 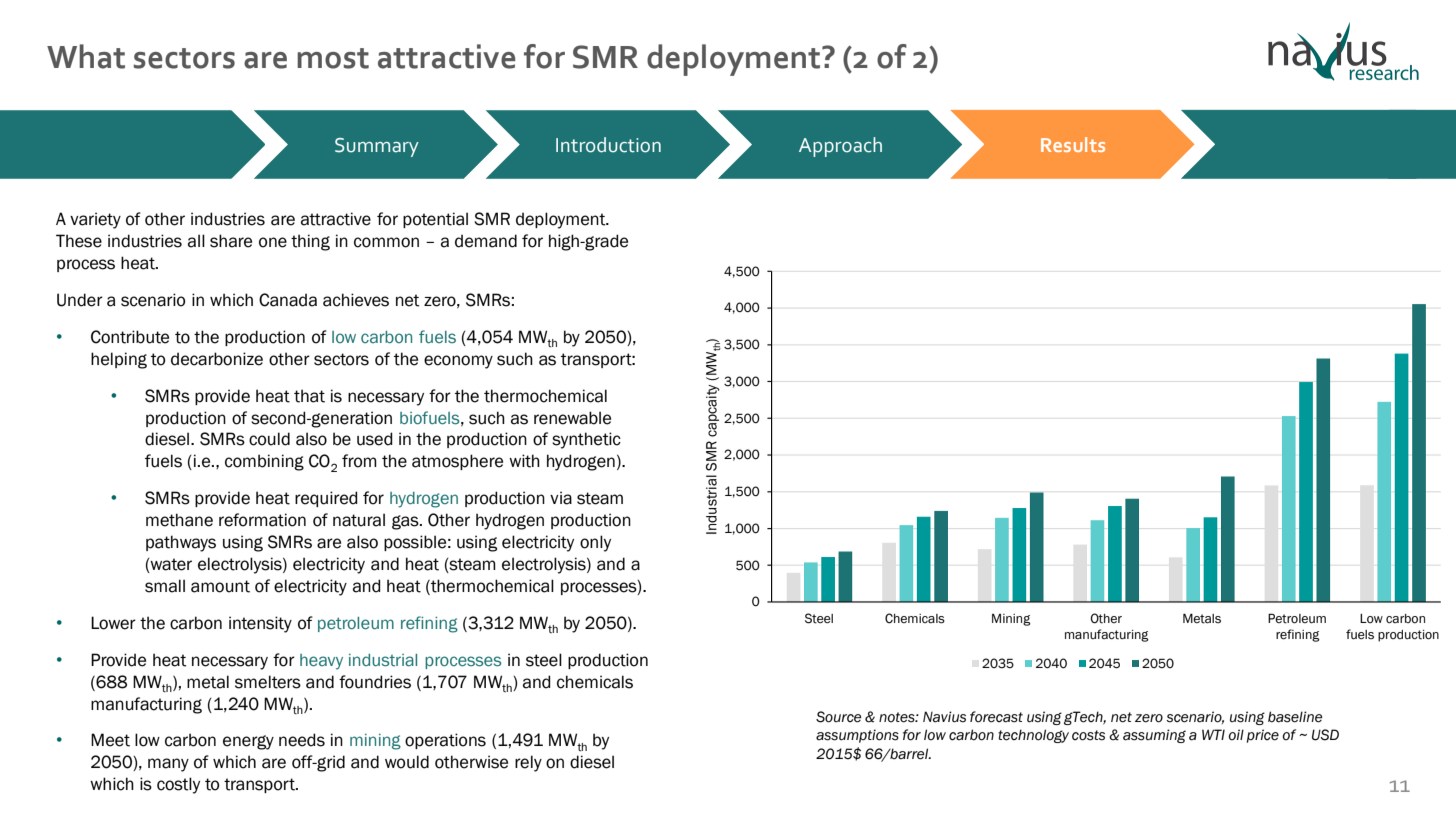 What do you see at coordinates (1073, 144) in the screenshot?
I see `Results` at bounding box center [1073, 144].
